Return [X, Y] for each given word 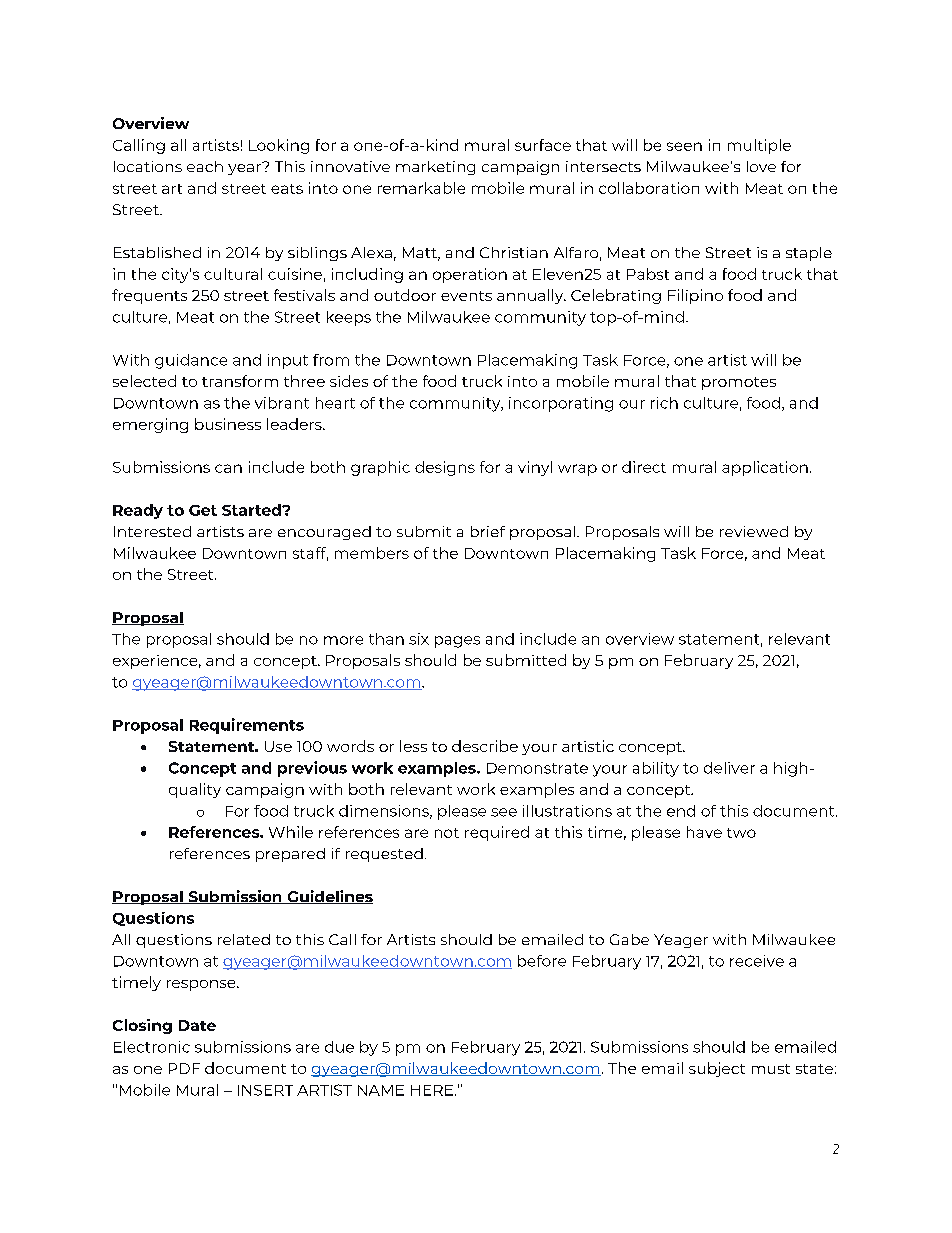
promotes [739, 383]
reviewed [754, 531]
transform [240, 381]
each [205, 166]
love [761, 166]
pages [457, 642]
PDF [184, 1068]
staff [310, 554]
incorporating [561, 404]
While [291, 832]
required [497, 833]
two [741, 833]
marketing [435, 168]
